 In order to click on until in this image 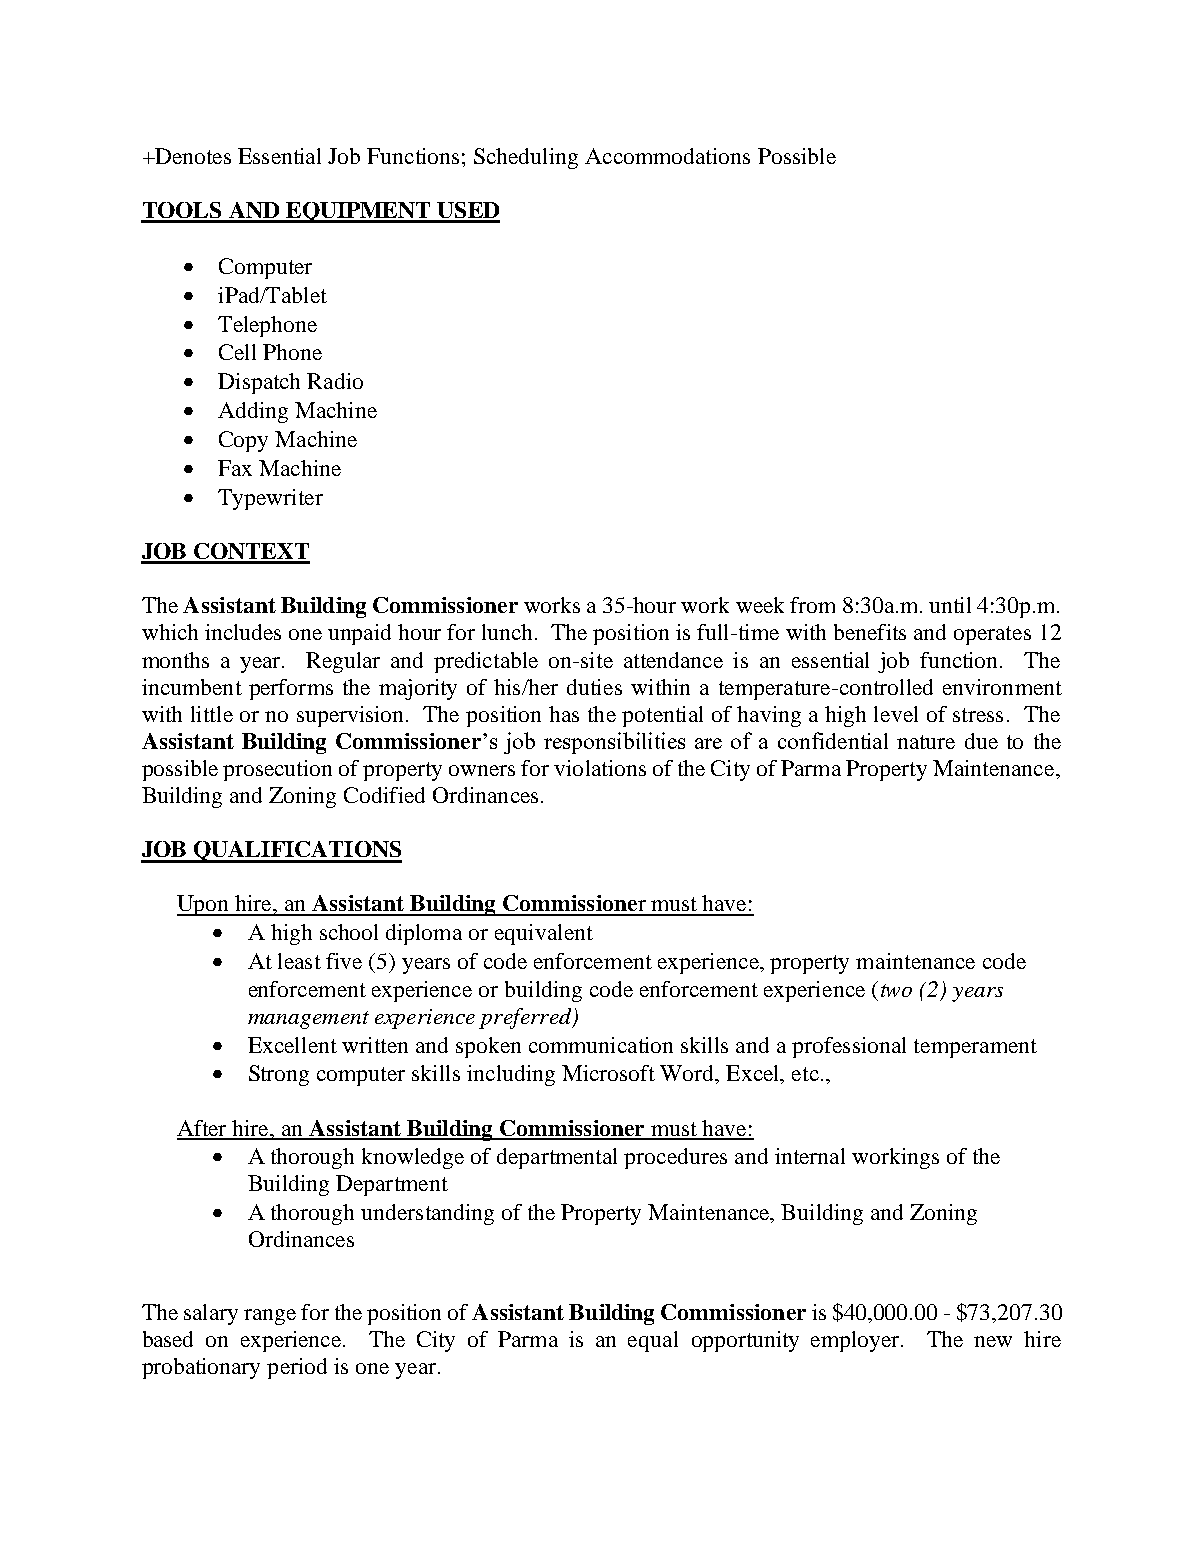, I will do `click(950, 605)`.
